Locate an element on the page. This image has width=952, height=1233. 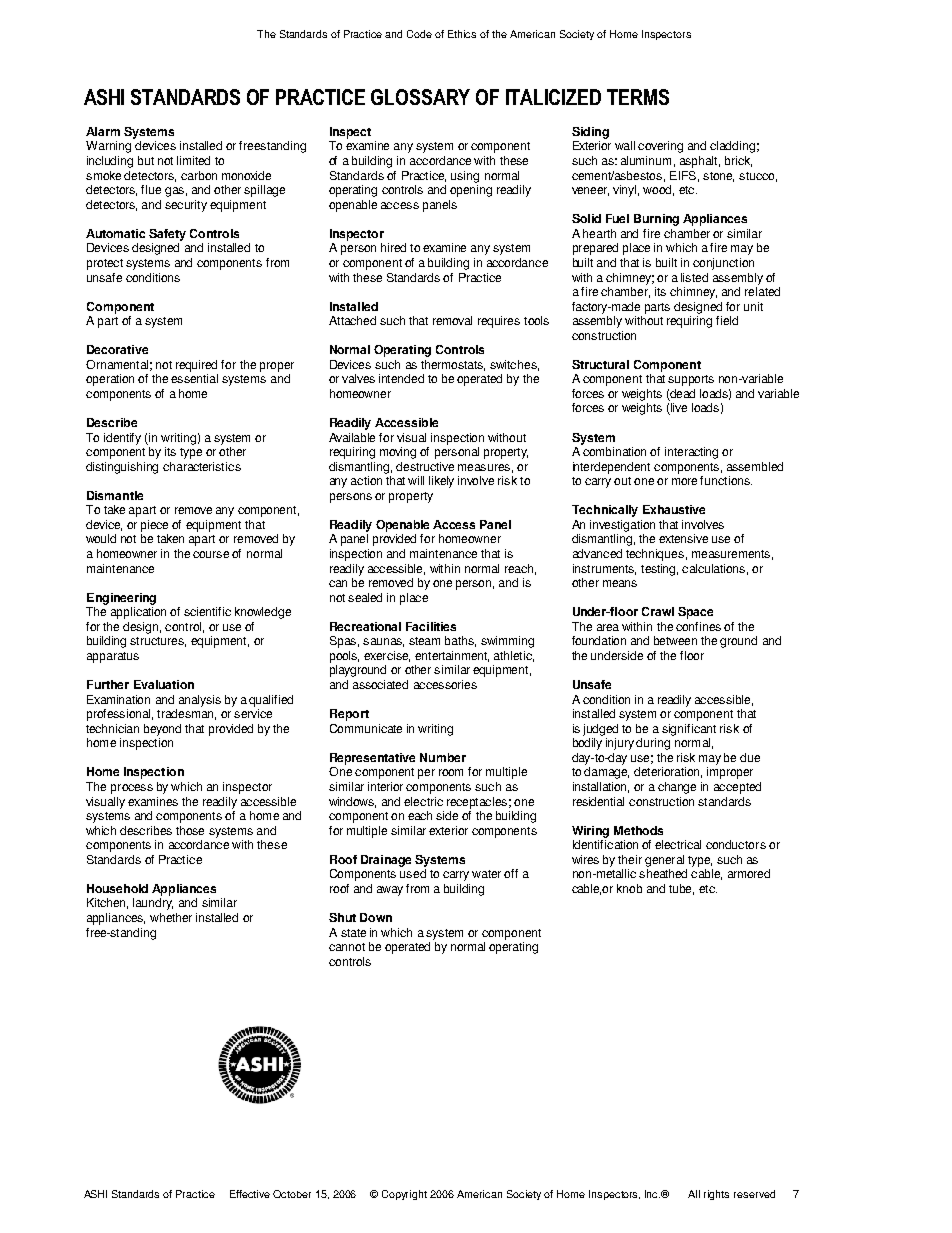
Facilities is located at coordinates (431, 626).
